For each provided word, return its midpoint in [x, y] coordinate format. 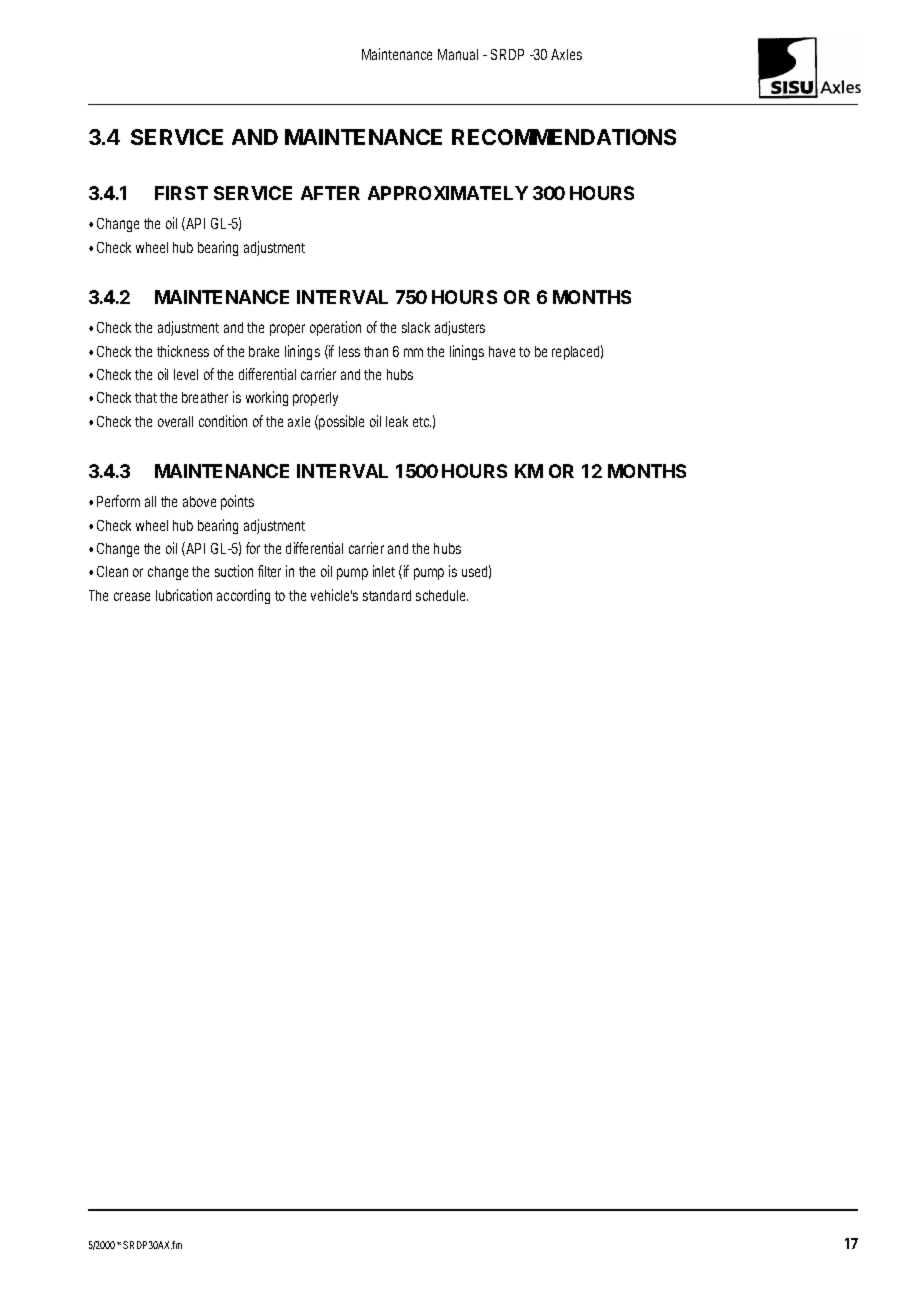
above [199, 501]
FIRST [181, 193]
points [237, 502]
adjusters [460, 328]
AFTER [330, 193]
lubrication [184, 595]
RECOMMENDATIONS [564, 137]
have [502, 351]
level [186, 374]
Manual [458, 54]
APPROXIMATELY [448, 193]
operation [335, 328]
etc [422, 422]
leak [397, 421]
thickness [183, 351]
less [349, 351]
